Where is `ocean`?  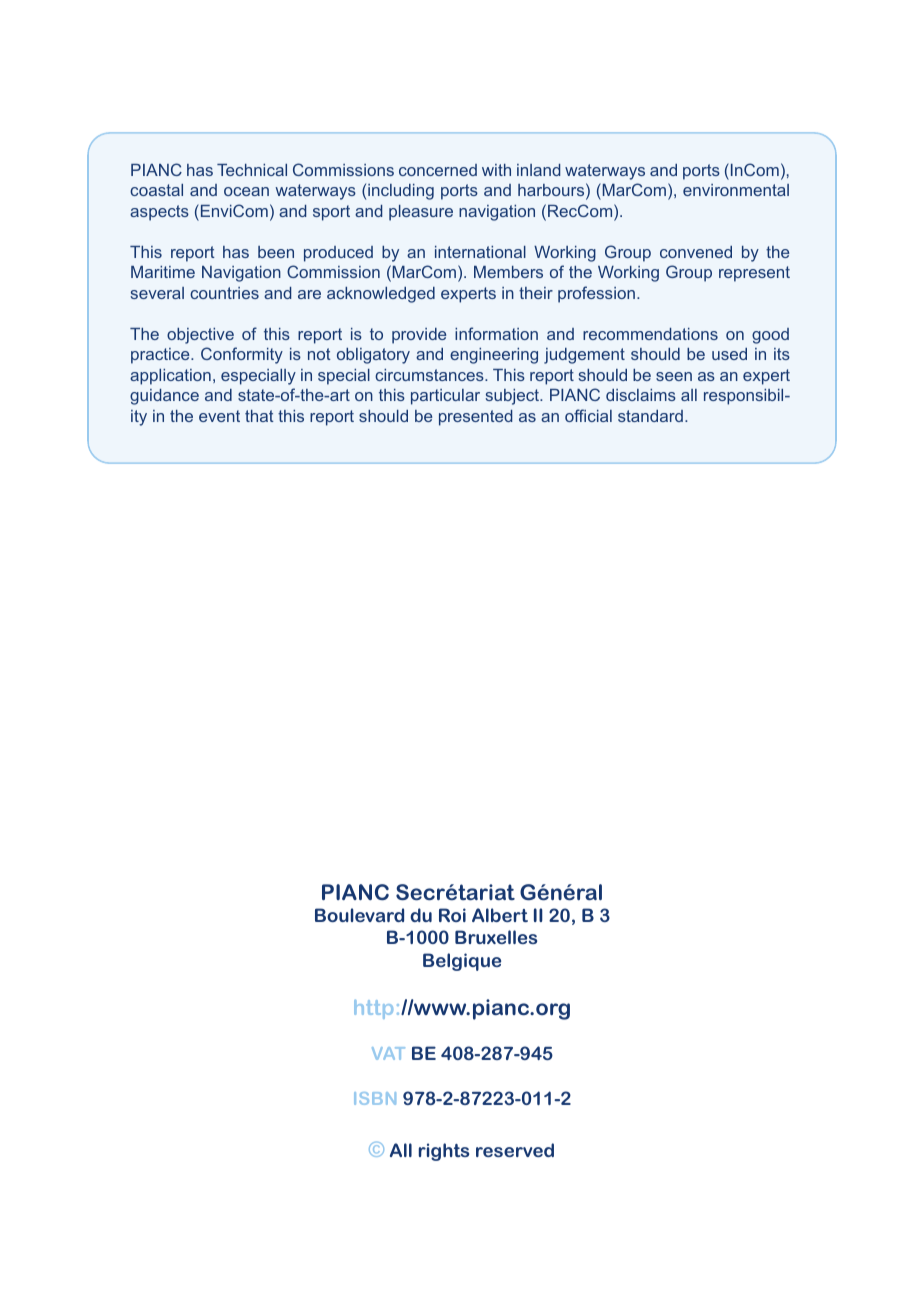
ocean is located at coordinates (246, 191).
